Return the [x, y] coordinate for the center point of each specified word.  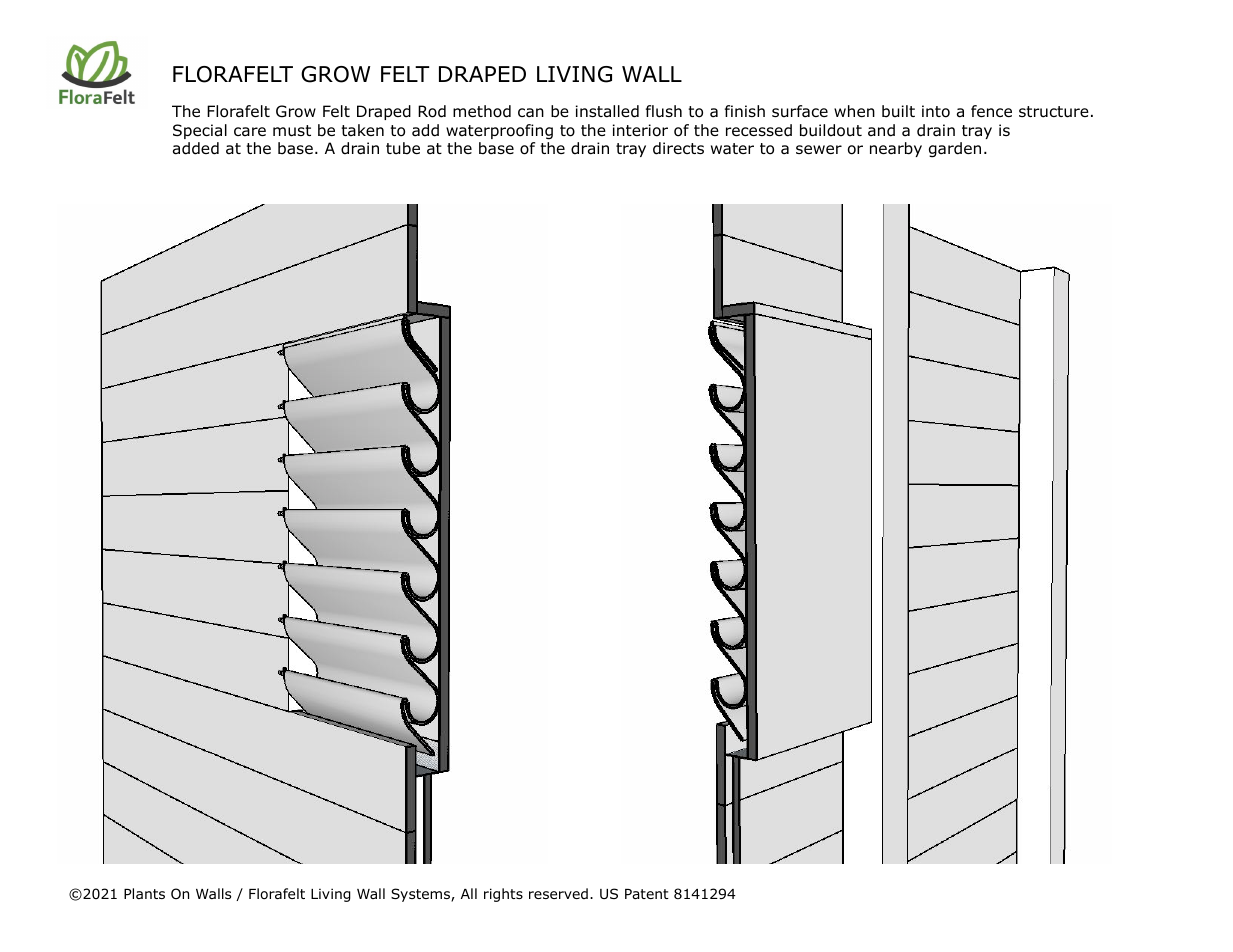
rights [503, 895]
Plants [144, 893]
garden [955, 150]
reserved [558, 893]
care [250, 132]
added [196, 148]
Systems [421, 895]
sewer [819, 149]
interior [640, 130]
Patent [647, 894]
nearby [896, 149]
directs [678, 148]
